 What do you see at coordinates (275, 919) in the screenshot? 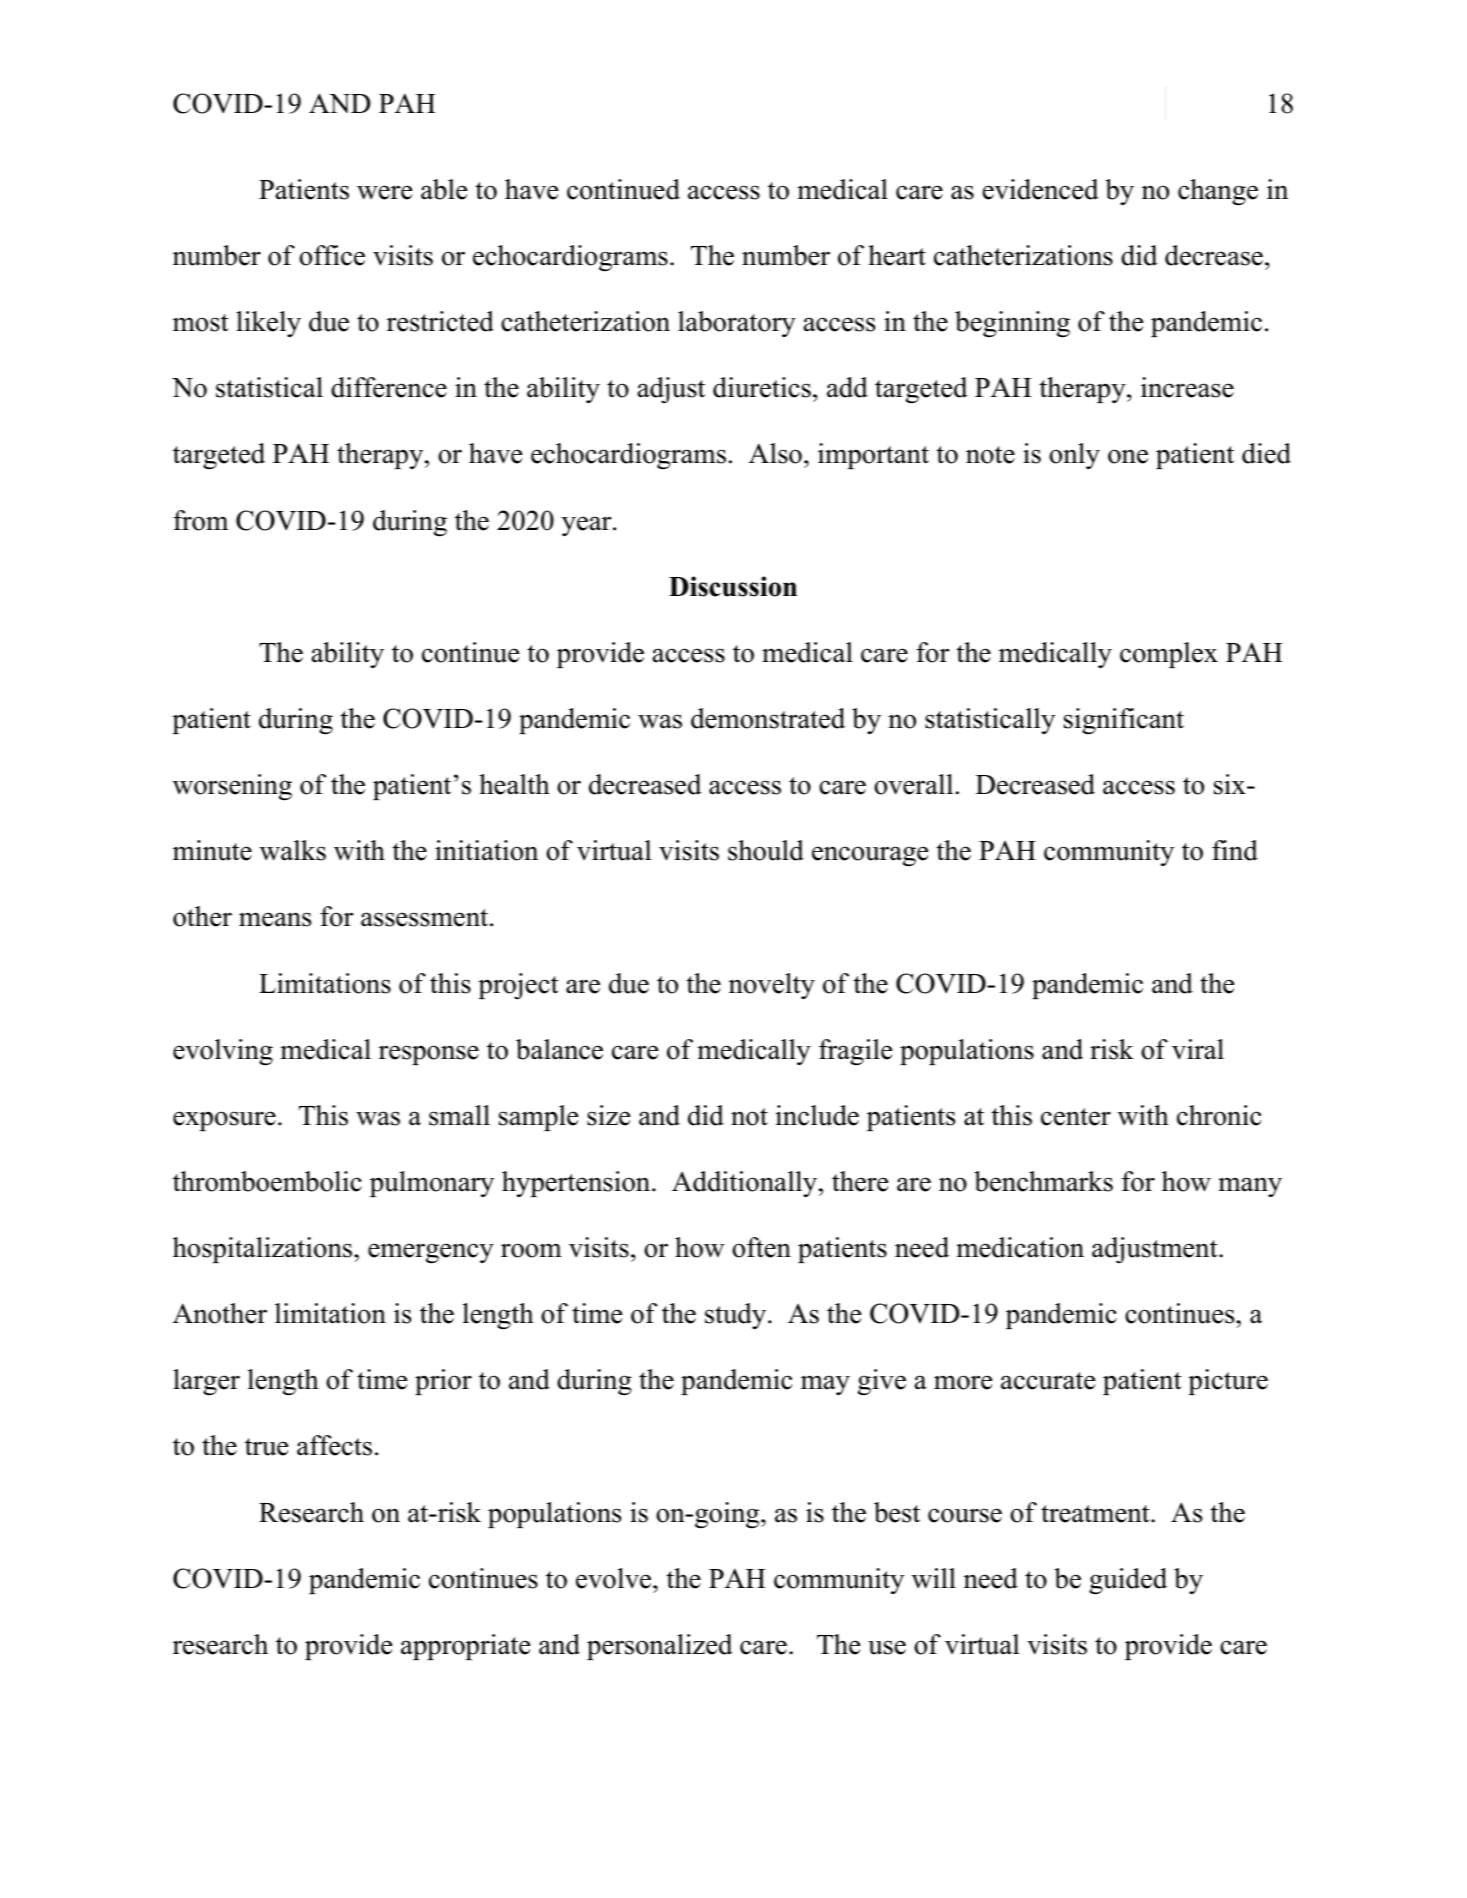
I see `means` at bounding box center [275, 919].
